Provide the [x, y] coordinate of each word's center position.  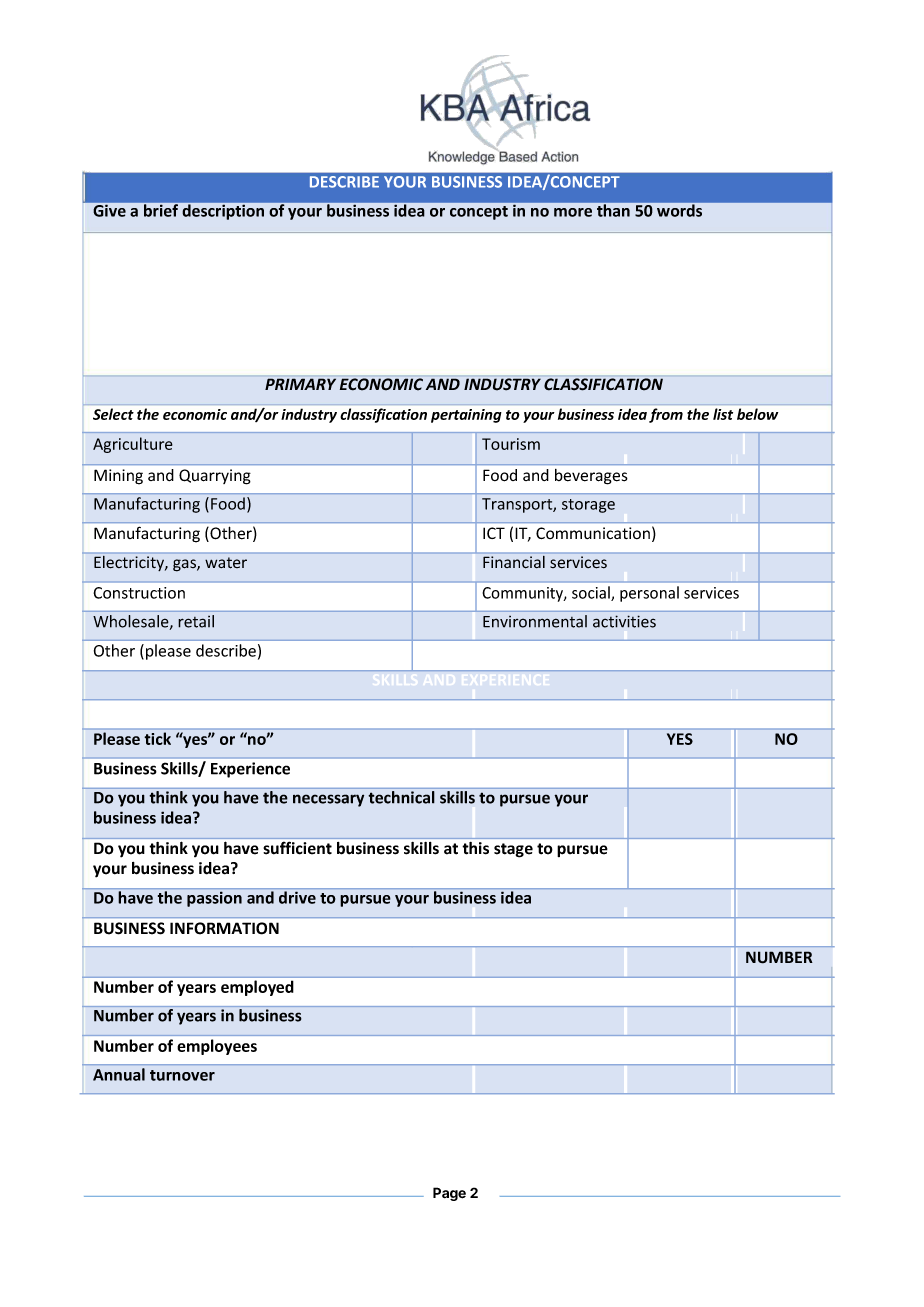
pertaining [466, 416]
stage [513, 850]
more [573, 212]
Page [449, 1194]
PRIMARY [300, 384]
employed [257, 988]
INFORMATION [224, 928]
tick [158, 738]
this [475, 848]
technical [401, 797]
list [723, 414]
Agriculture [133, 445]
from [666, 415]
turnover [182, 1075]
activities [624, 621]
